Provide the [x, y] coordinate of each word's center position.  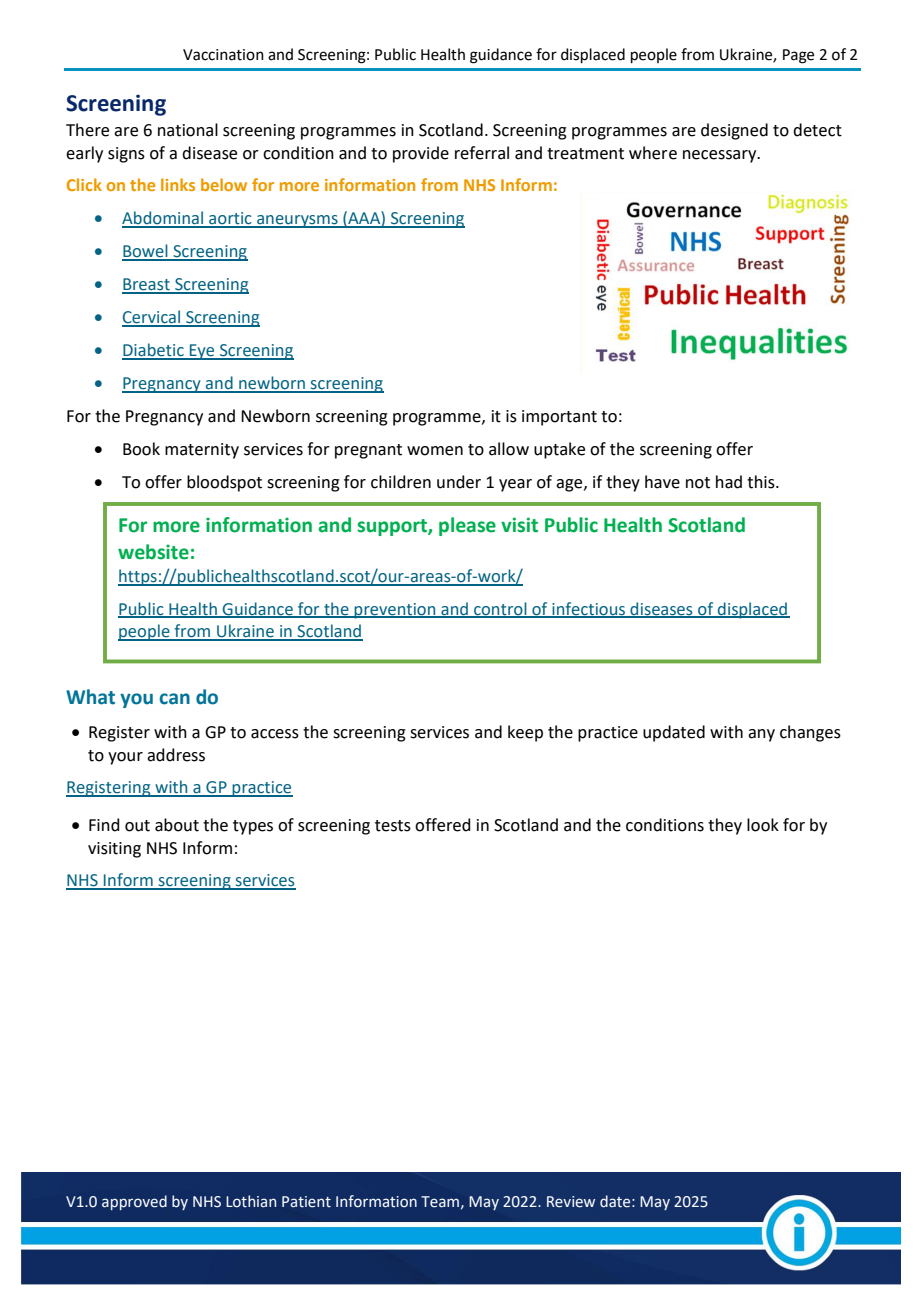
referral [482, 153]
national [188, 130]
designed [734, 131]
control [500, 609]
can [174, 699]
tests [393, 826]
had [729, 482]
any [761, 735]
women [435, 451]
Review [571, 1202]
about [177, 825]
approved [134, 1202]
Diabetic [154, 351]
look [763, 825]
